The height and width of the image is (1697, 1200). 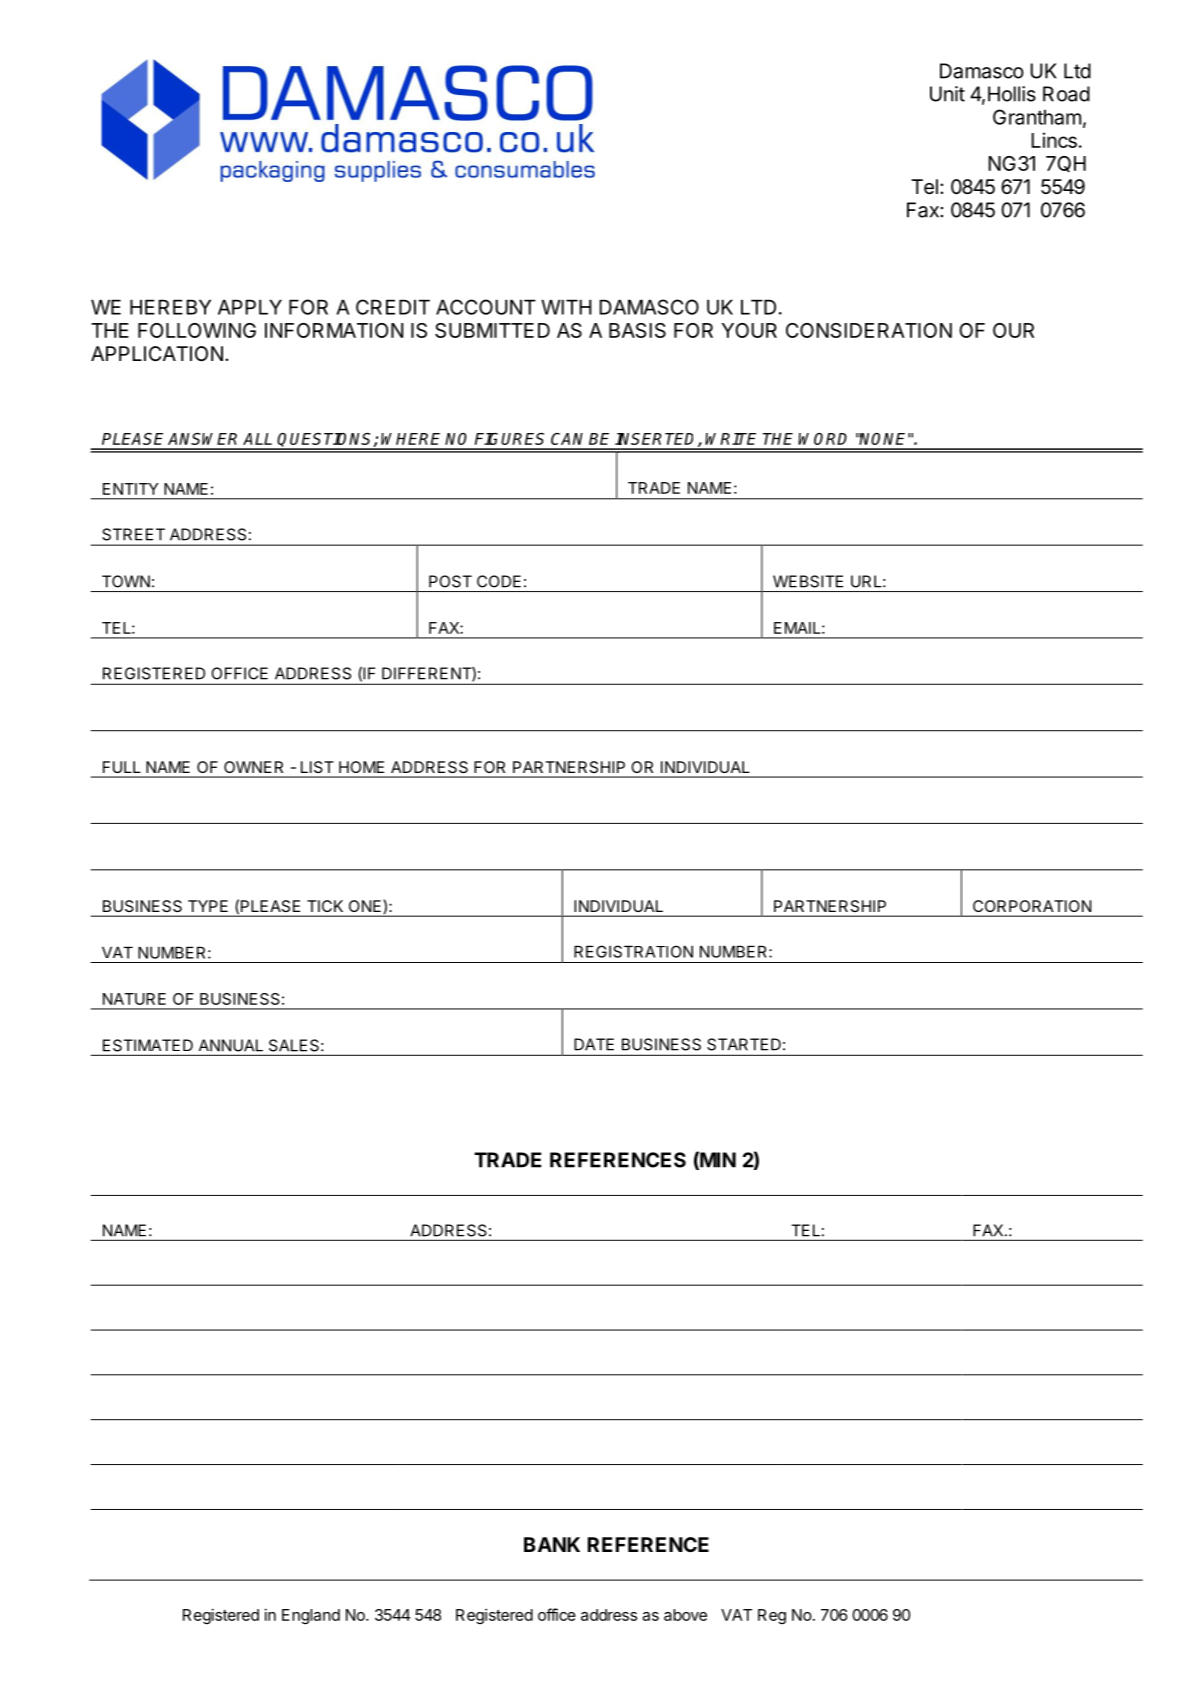 I want to click on DATE, so click(x=594, y=1044).
